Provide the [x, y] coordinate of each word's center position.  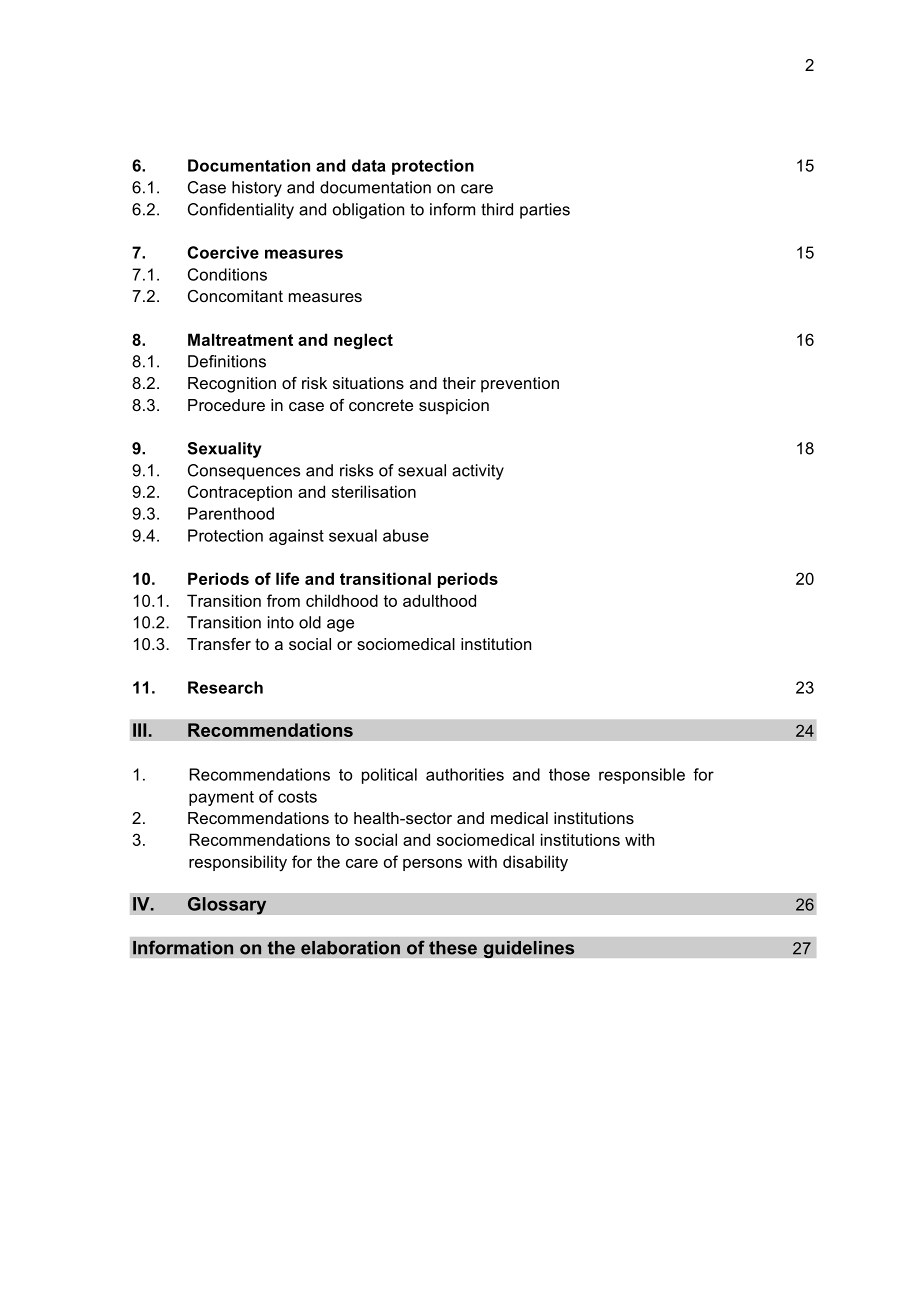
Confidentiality [241, 211]
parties [545, 211]
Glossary [227, 906]
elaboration [350, 948]
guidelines [529, 949]
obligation [368, 211]
